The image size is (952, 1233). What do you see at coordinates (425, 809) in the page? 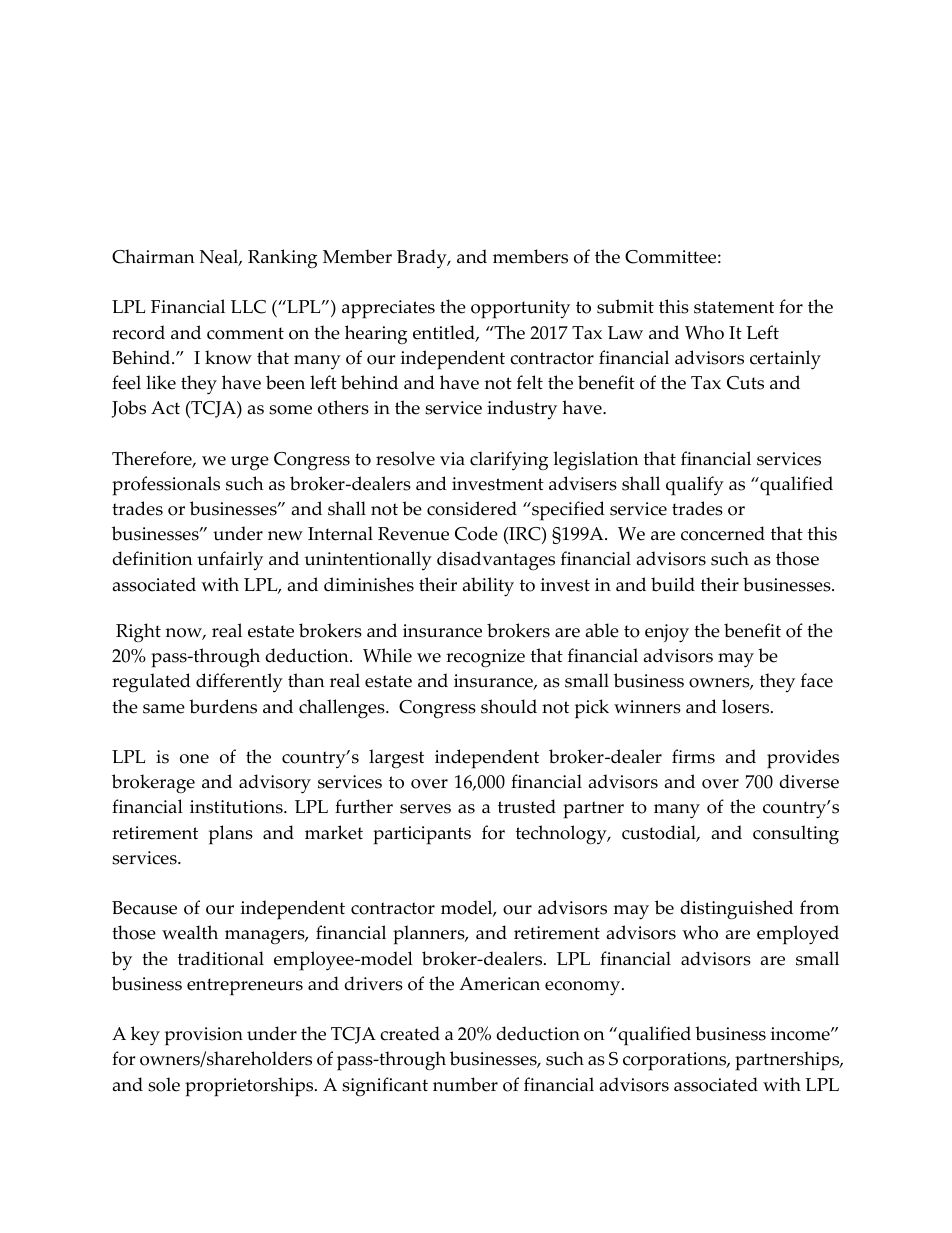
I see `serves` at bounding box center [425, 809].
